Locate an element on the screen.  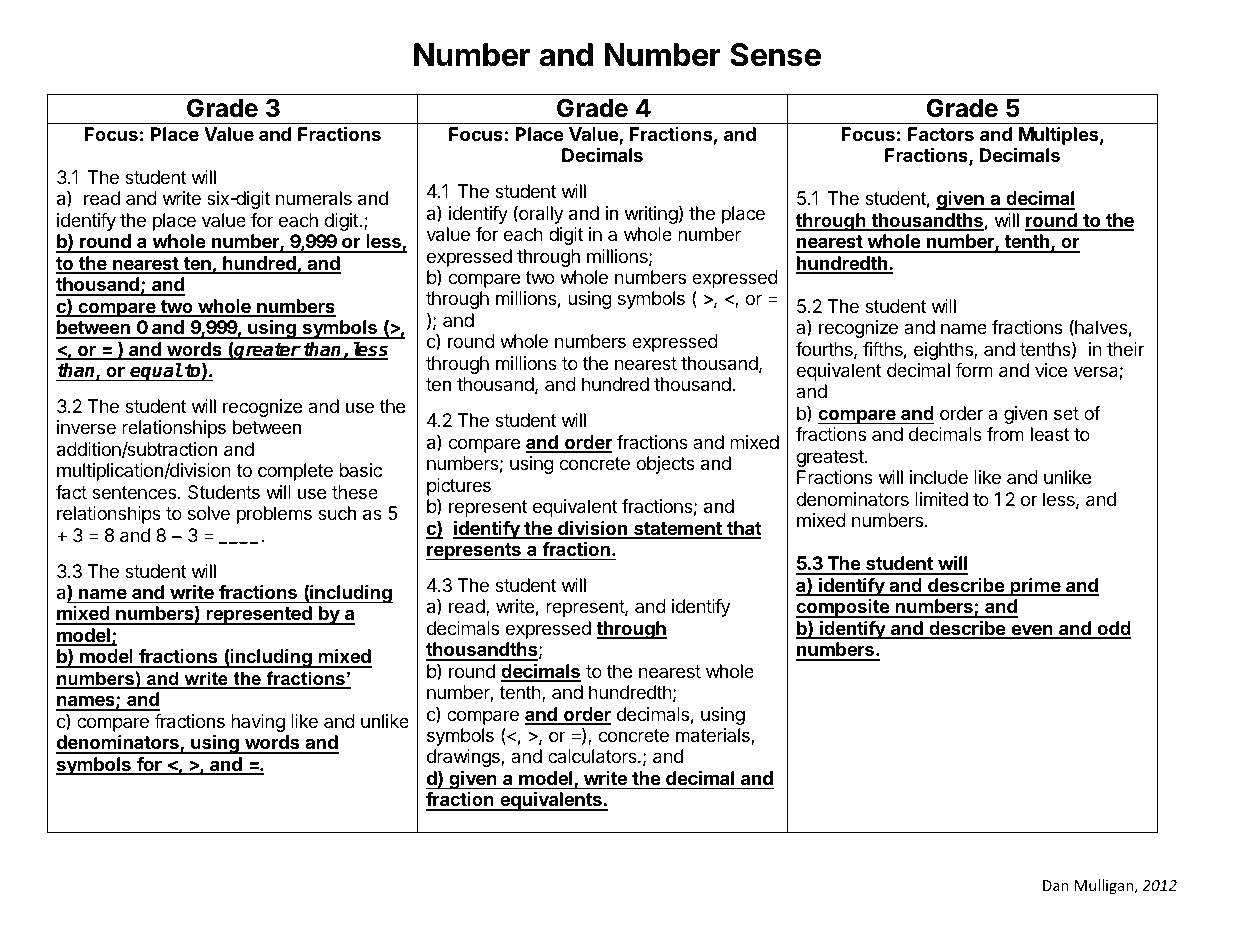
complete is located at coordinates (295, 472).
